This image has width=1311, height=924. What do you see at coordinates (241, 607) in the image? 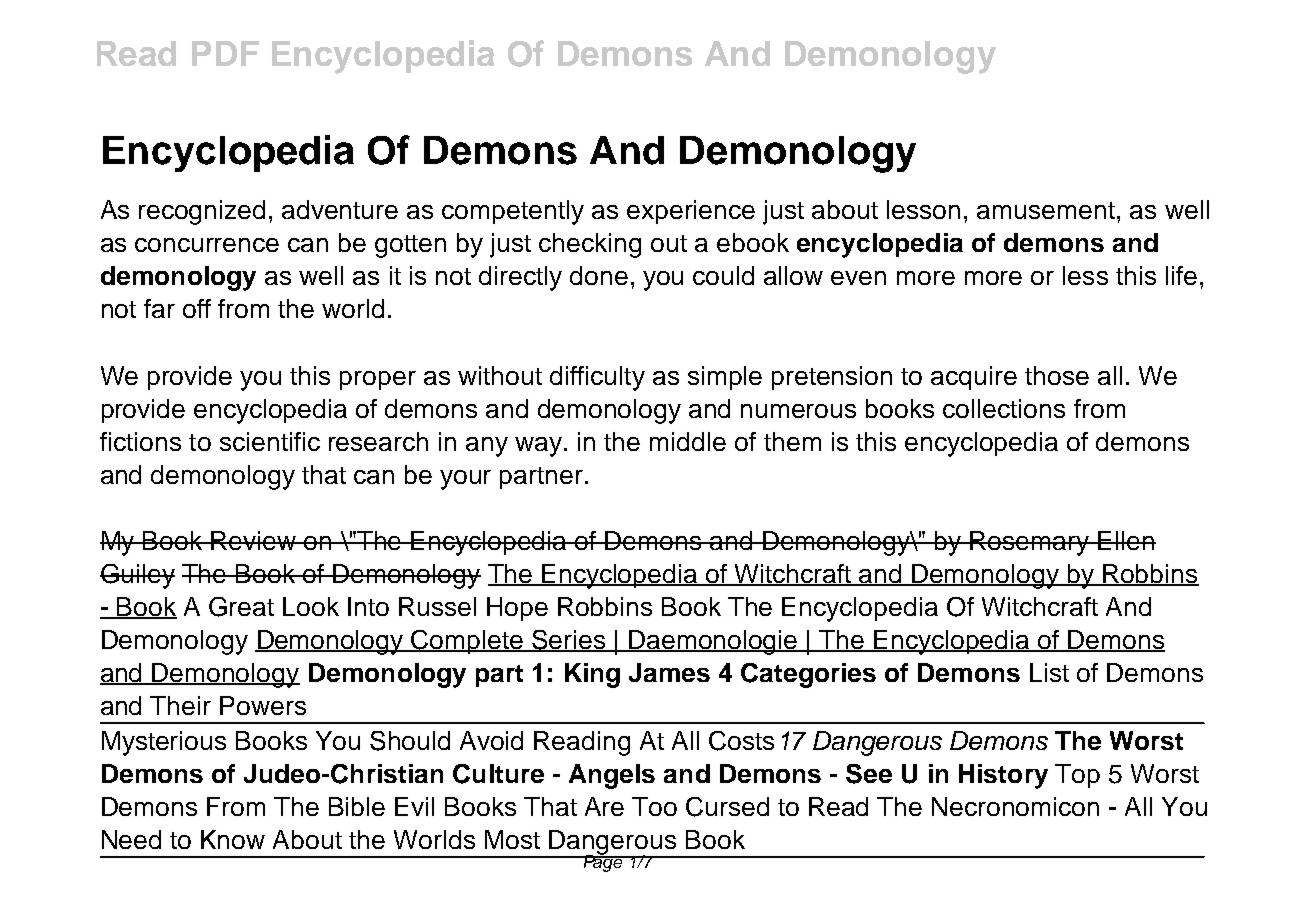
I see `Great` at bounding box center [241, 607].
